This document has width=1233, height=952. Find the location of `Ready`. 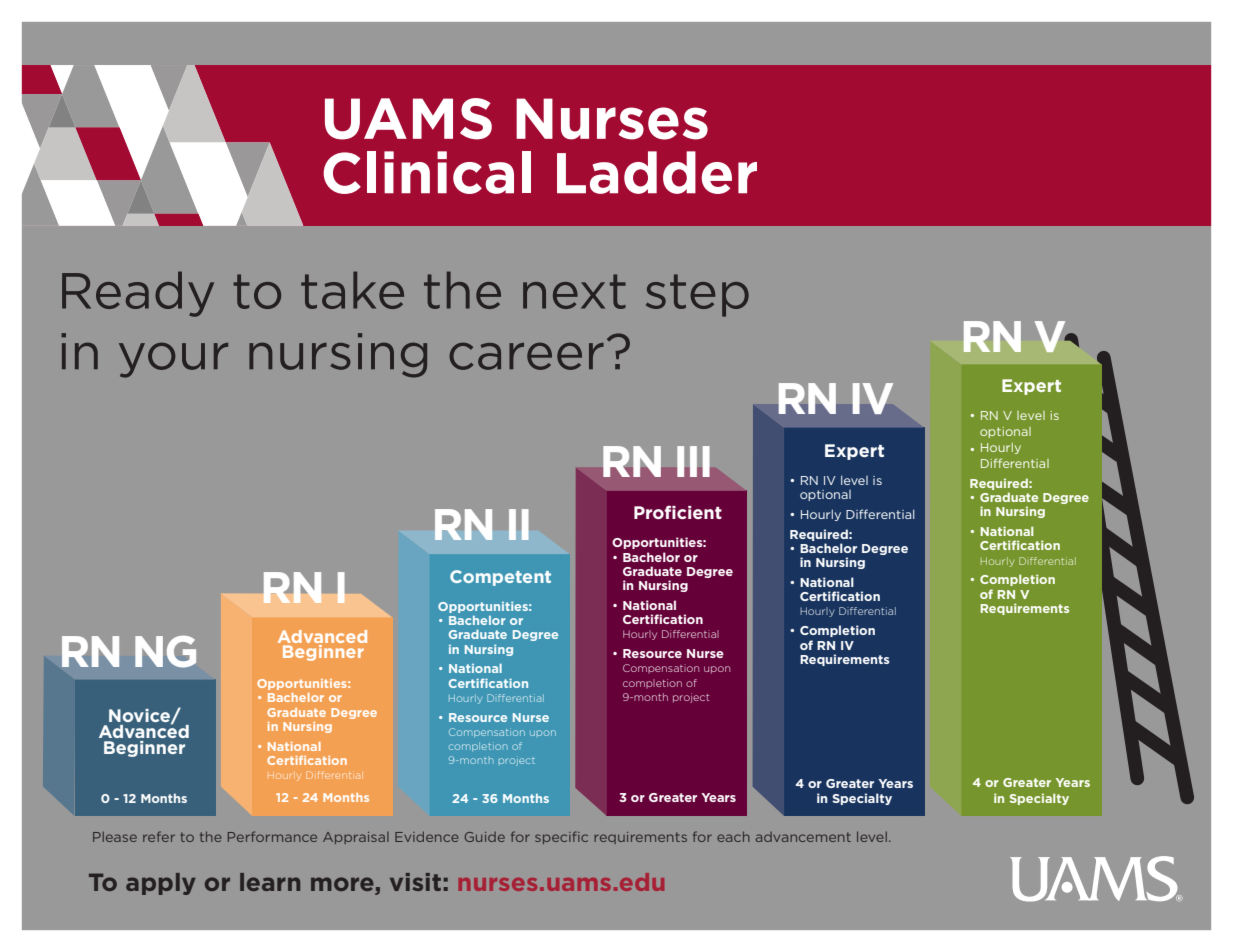

Ready is located at coordinates (138, 294).
